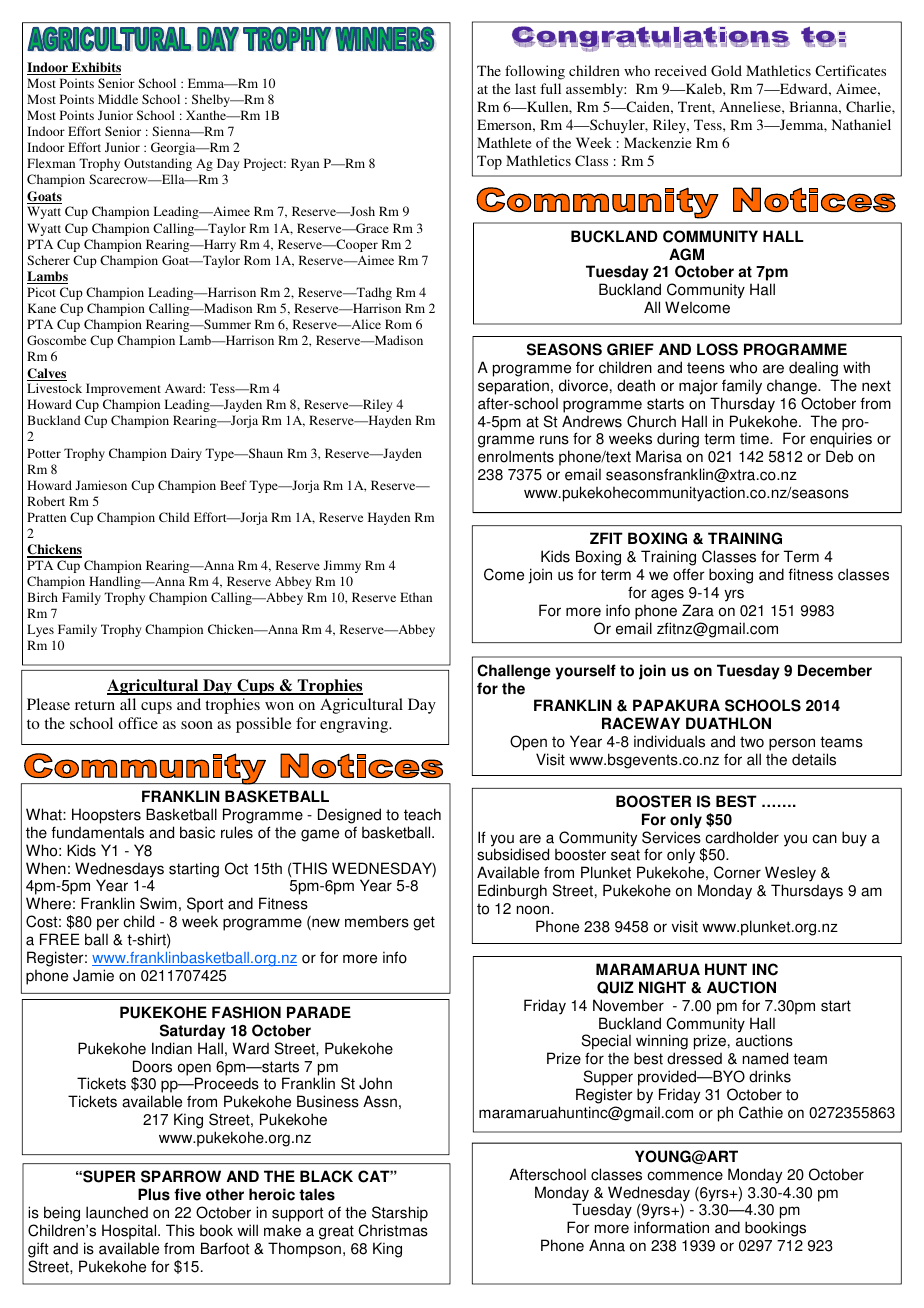 Image resolution: width=924 pixels, height=1308 pixels. Describe the element at coordinates (118, 99) in the image. I see `Middle` at that location.
